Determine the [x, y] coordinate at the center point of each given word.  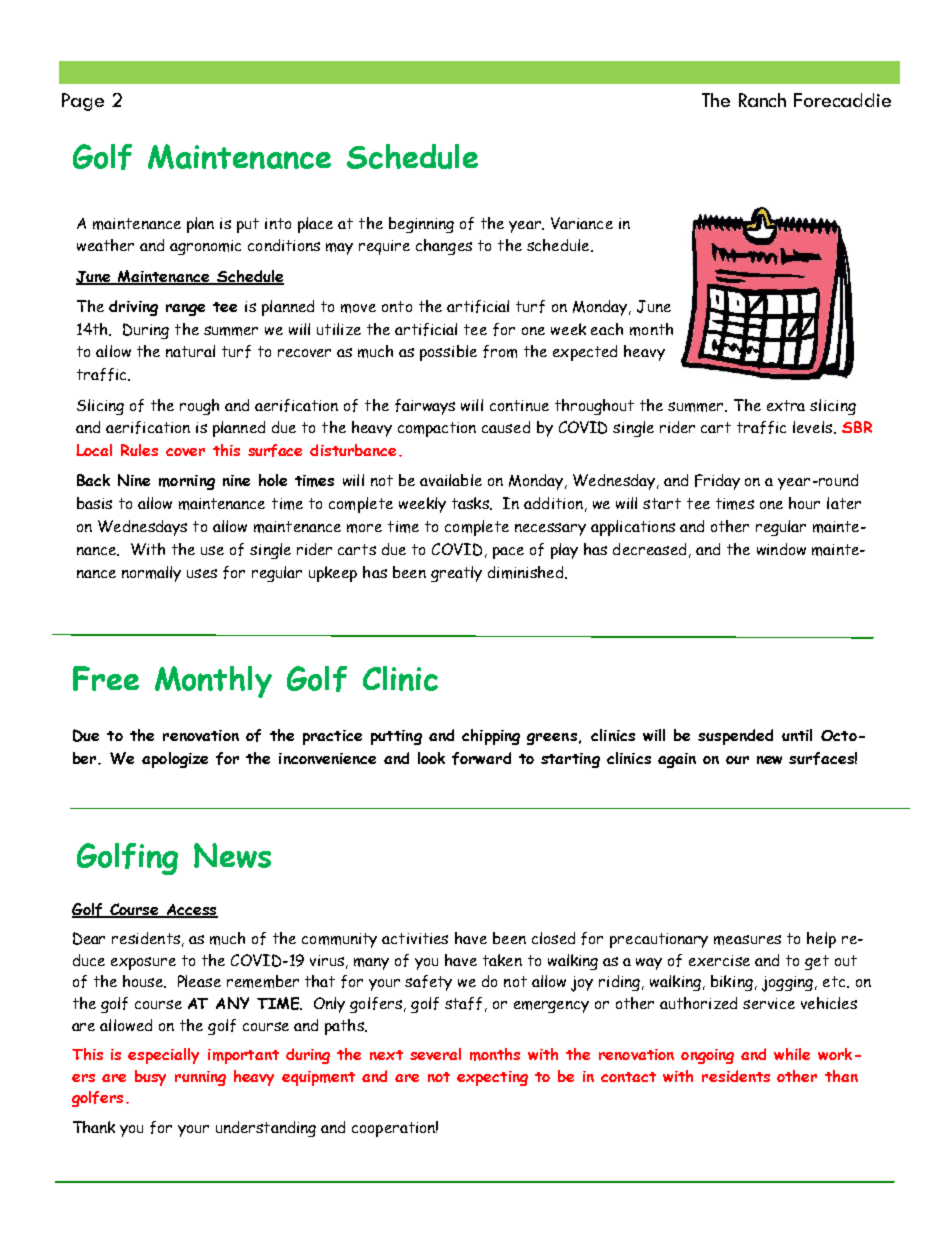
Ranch [762, 100]
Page [83, 102]
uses [202, 573]
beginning [421, 225]
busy [150, 1078]
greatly [456, 574]
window [781, 549]
